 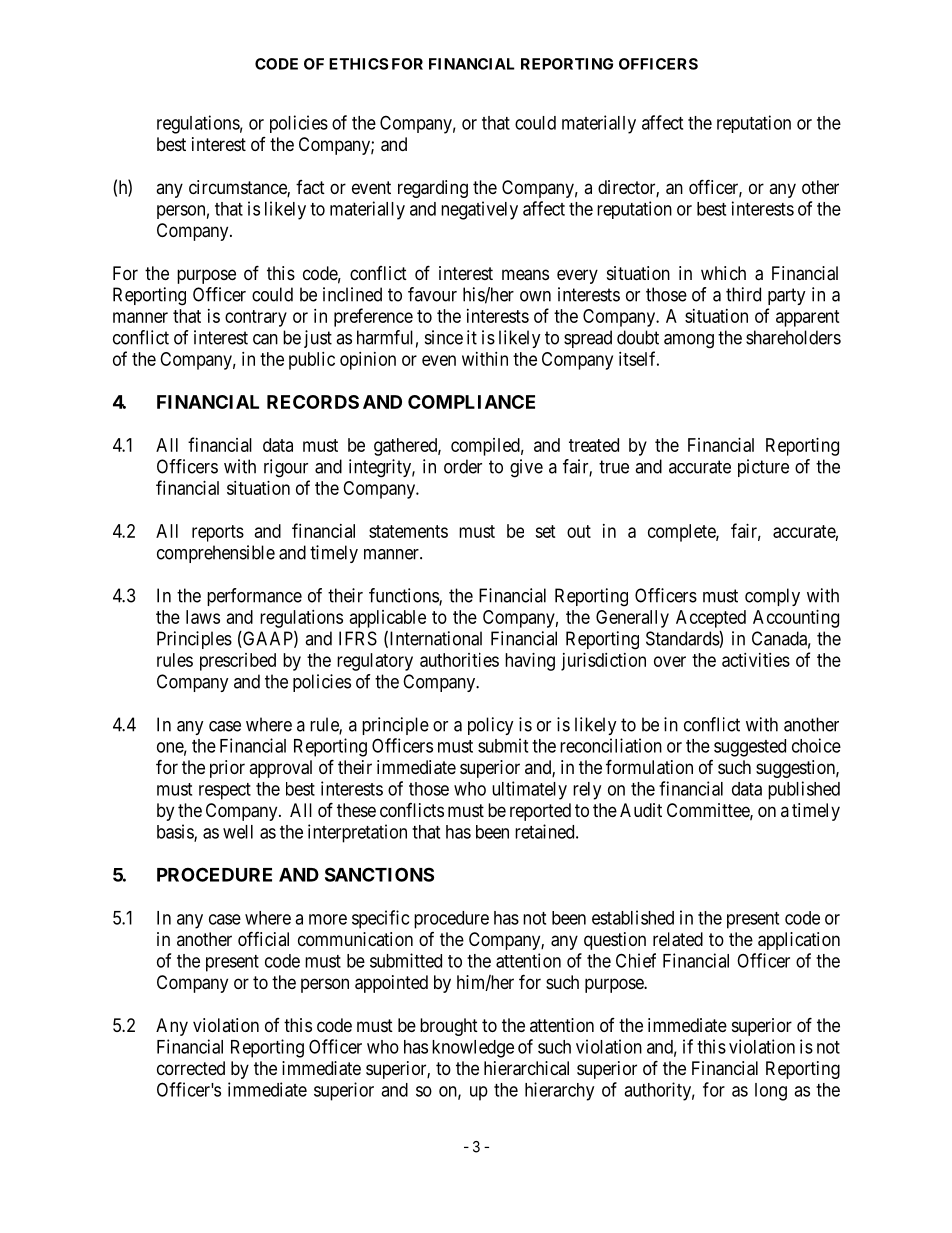 What do you see at coordinates (433, 189) in the page?
I see `regarding` at bounding box center [433, 189].
